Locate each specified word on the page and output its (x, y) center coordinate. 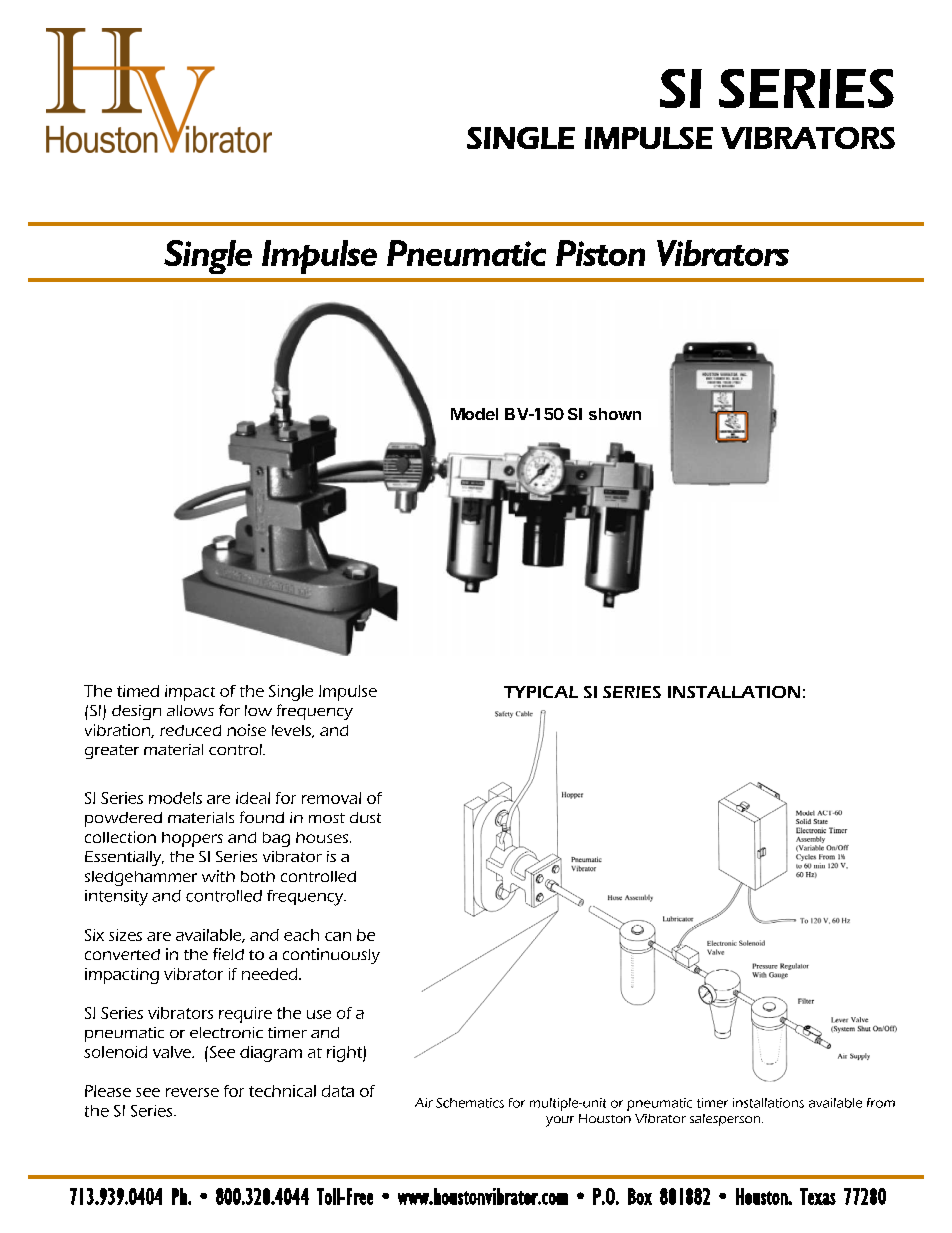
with (218, 876)
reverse (192, 1092)
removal (331, 798)
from (881, 1103)
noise (246, 730)
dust (365, 817)
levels (292, 731)
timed (138, 691)
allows (190, 710)
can (338, 936)
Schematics (470, 1103)
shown (615, 414)
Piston (600, 253)
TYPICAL (541, 692)
